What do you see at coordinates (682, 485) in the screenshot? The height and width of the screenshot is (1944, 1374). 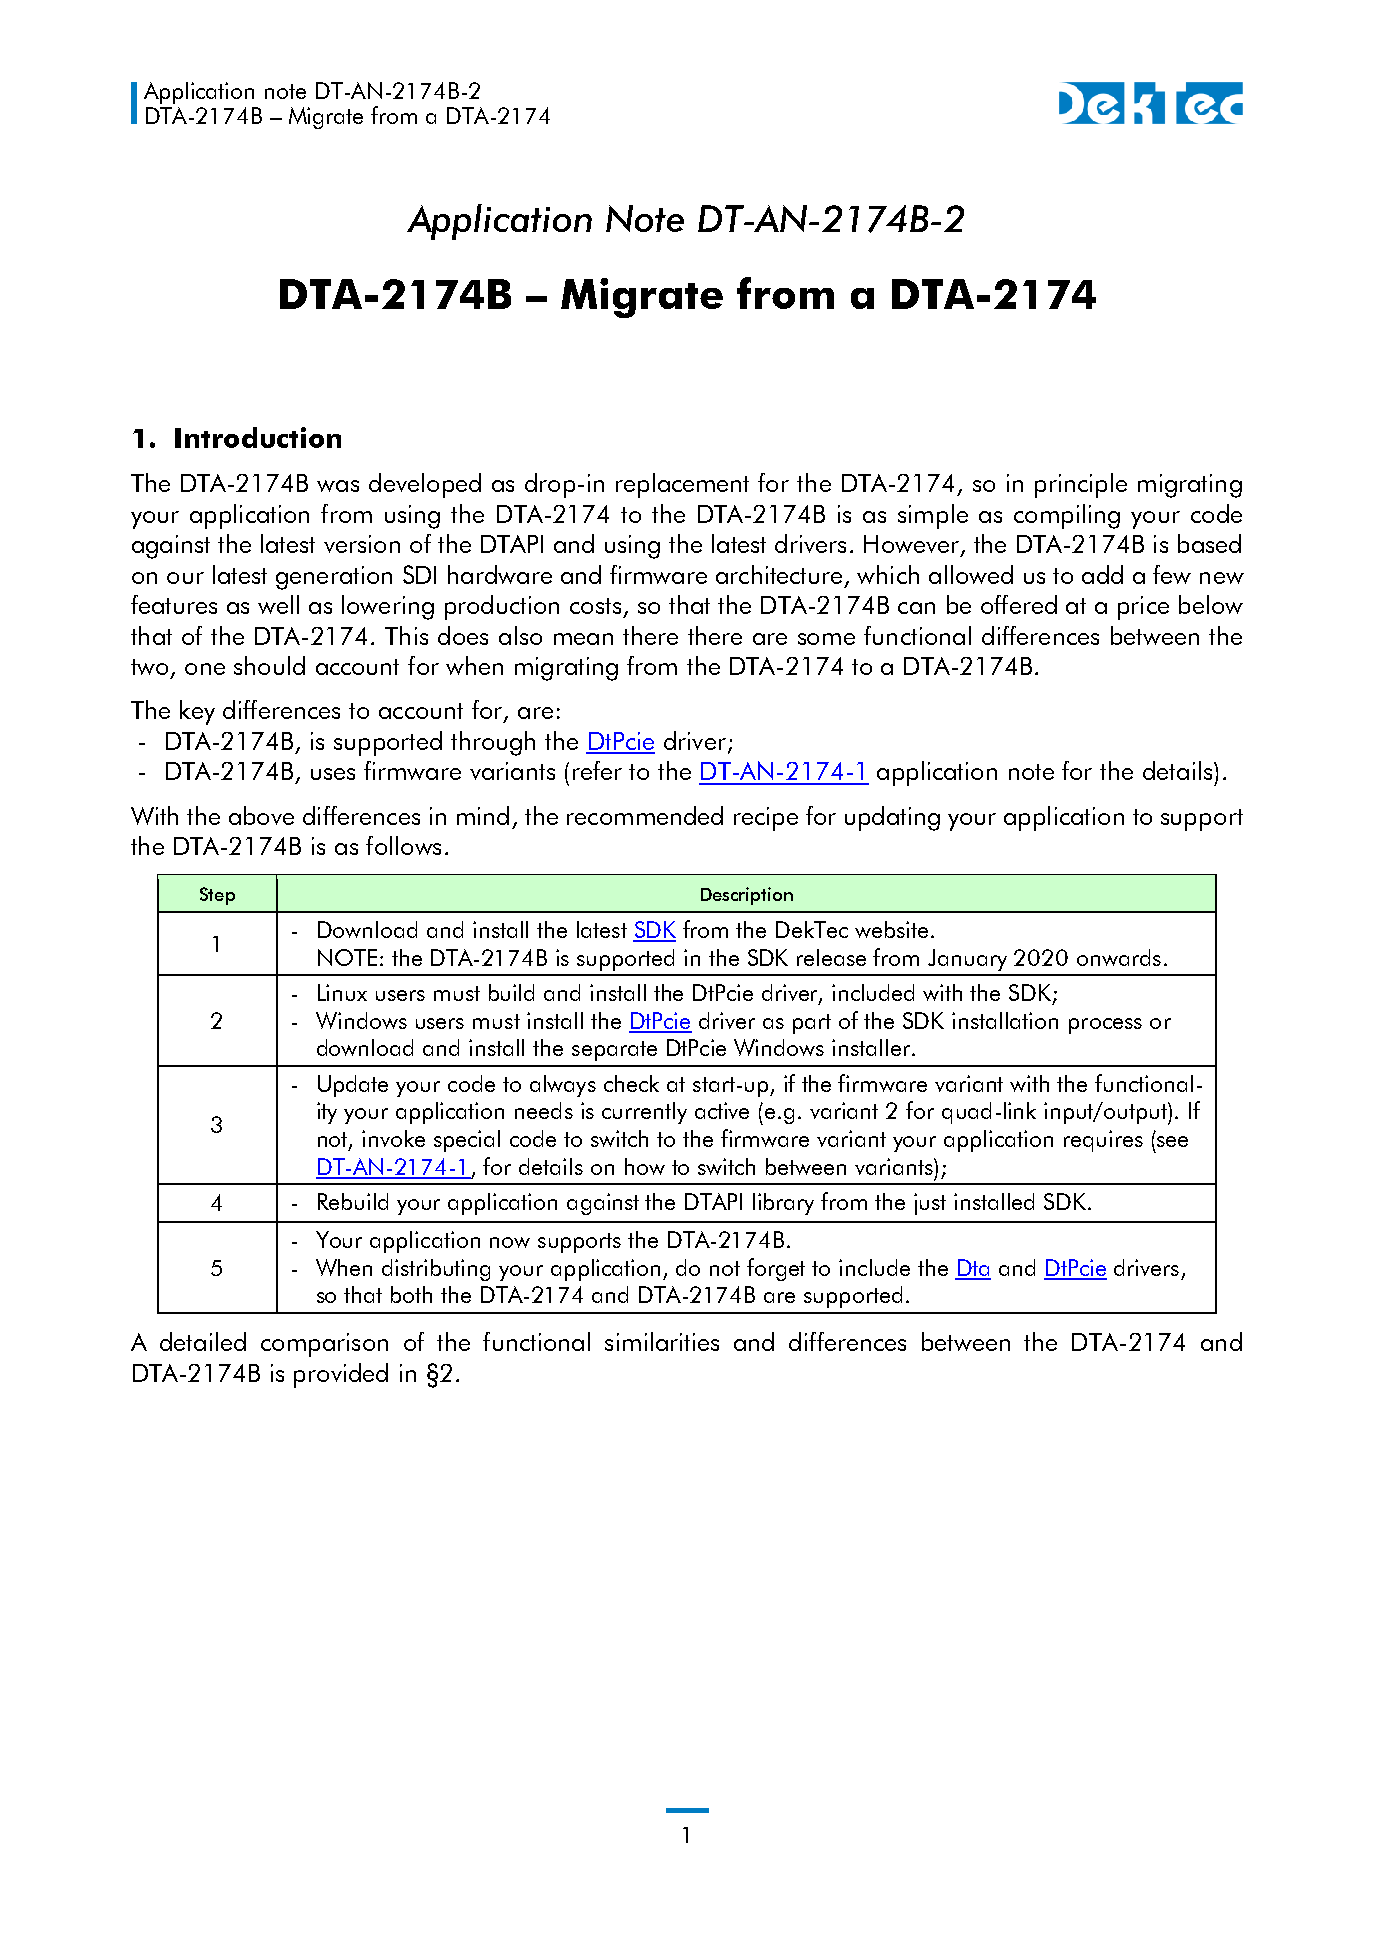 I see `replacement` at bounding box center [682, 485].
